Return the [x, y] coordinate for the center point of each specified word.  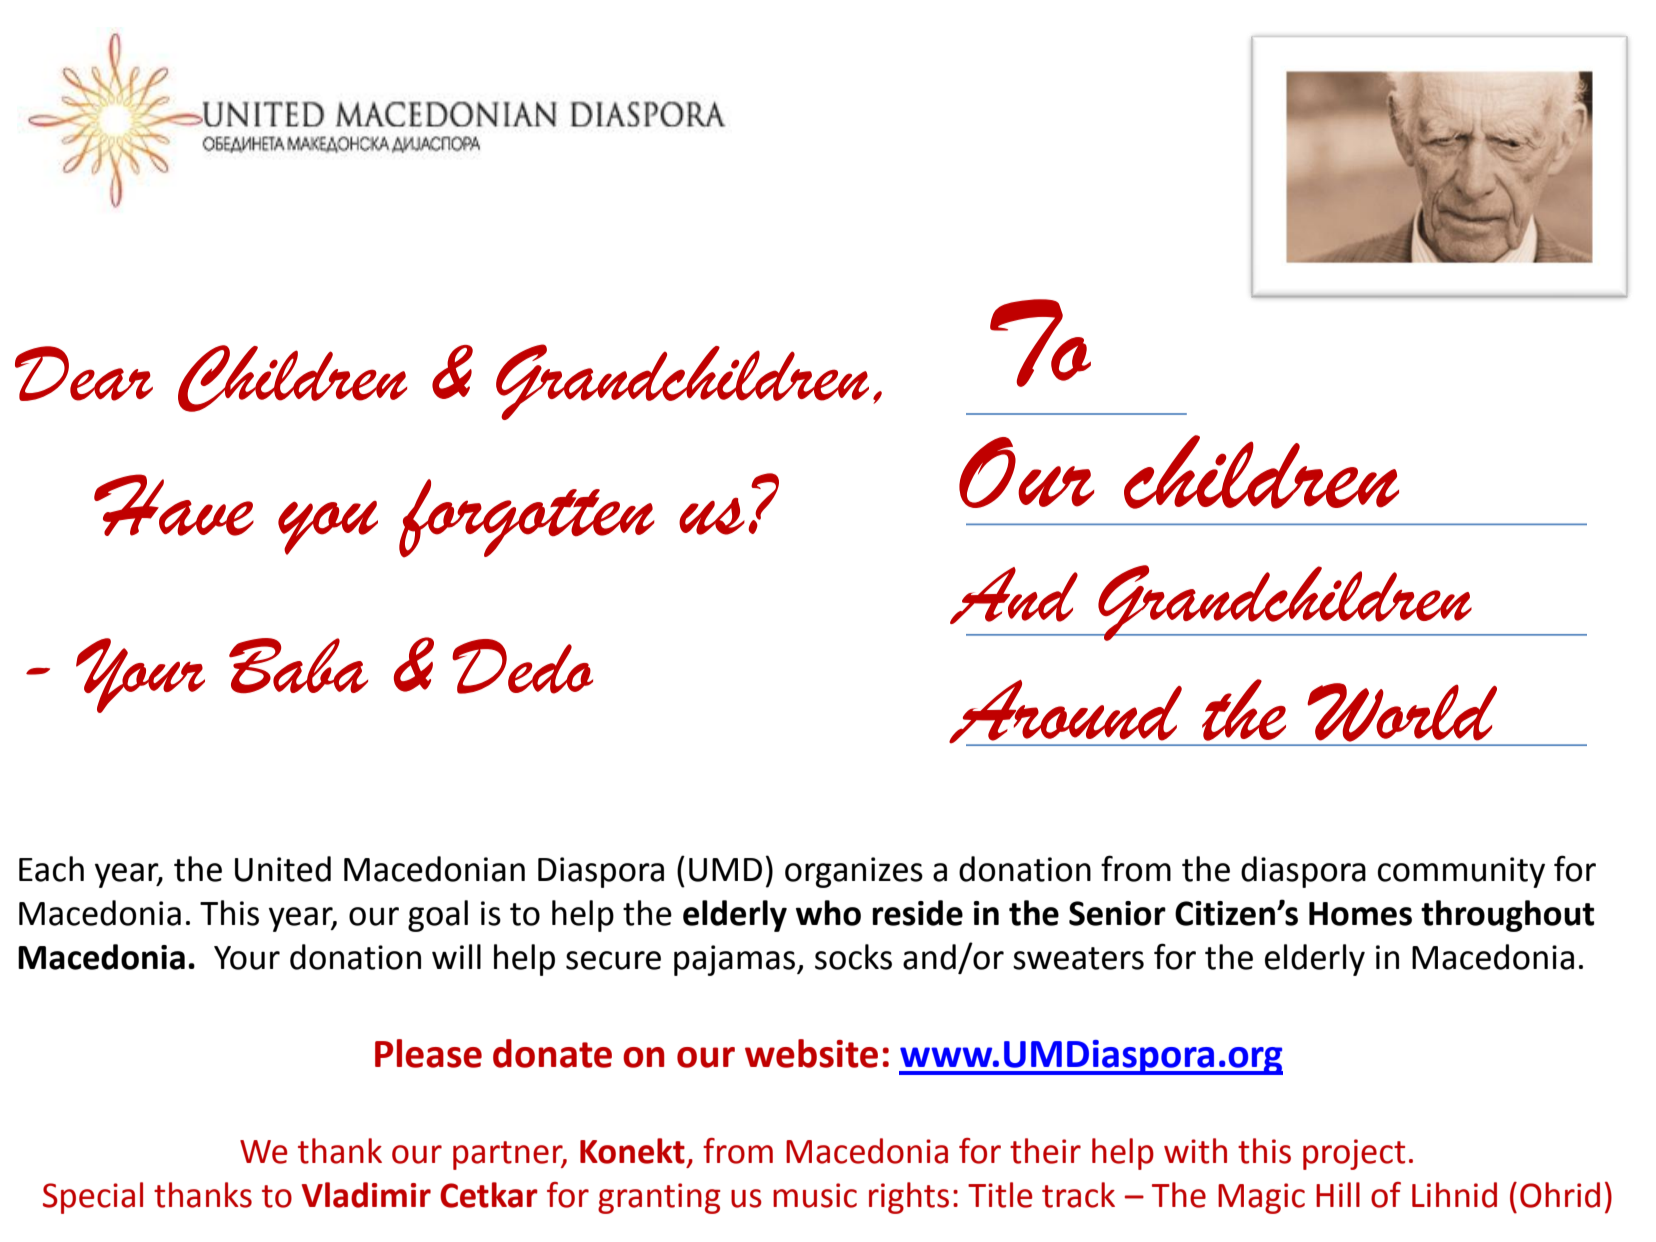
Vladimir [366, 1195]
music [815, 1195]
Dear [84, 373]
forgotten [527, 518]
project [1354, 1154]
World [1402, 712]
